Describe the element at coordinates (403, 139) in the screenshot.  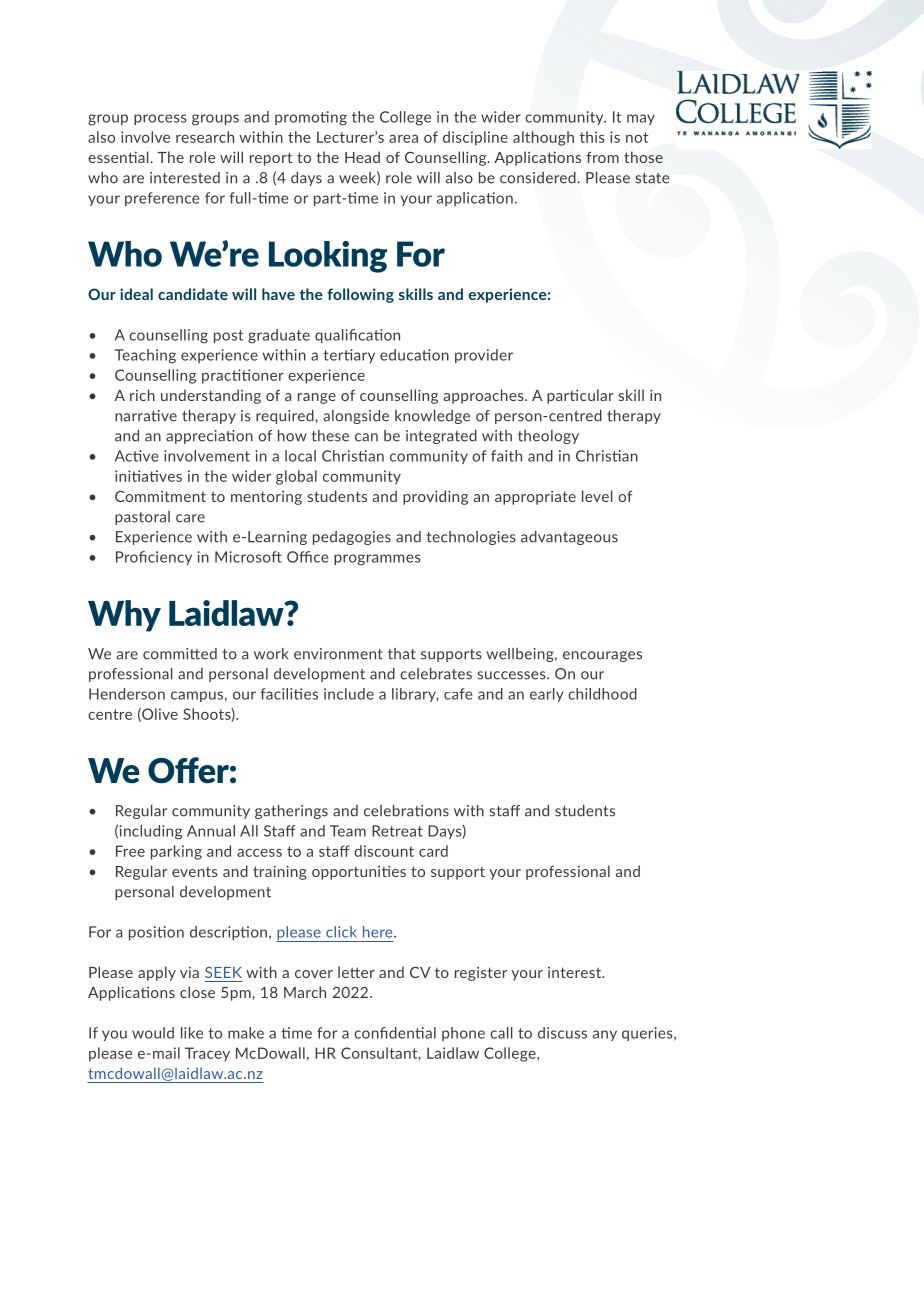
I see `area` at that location.
